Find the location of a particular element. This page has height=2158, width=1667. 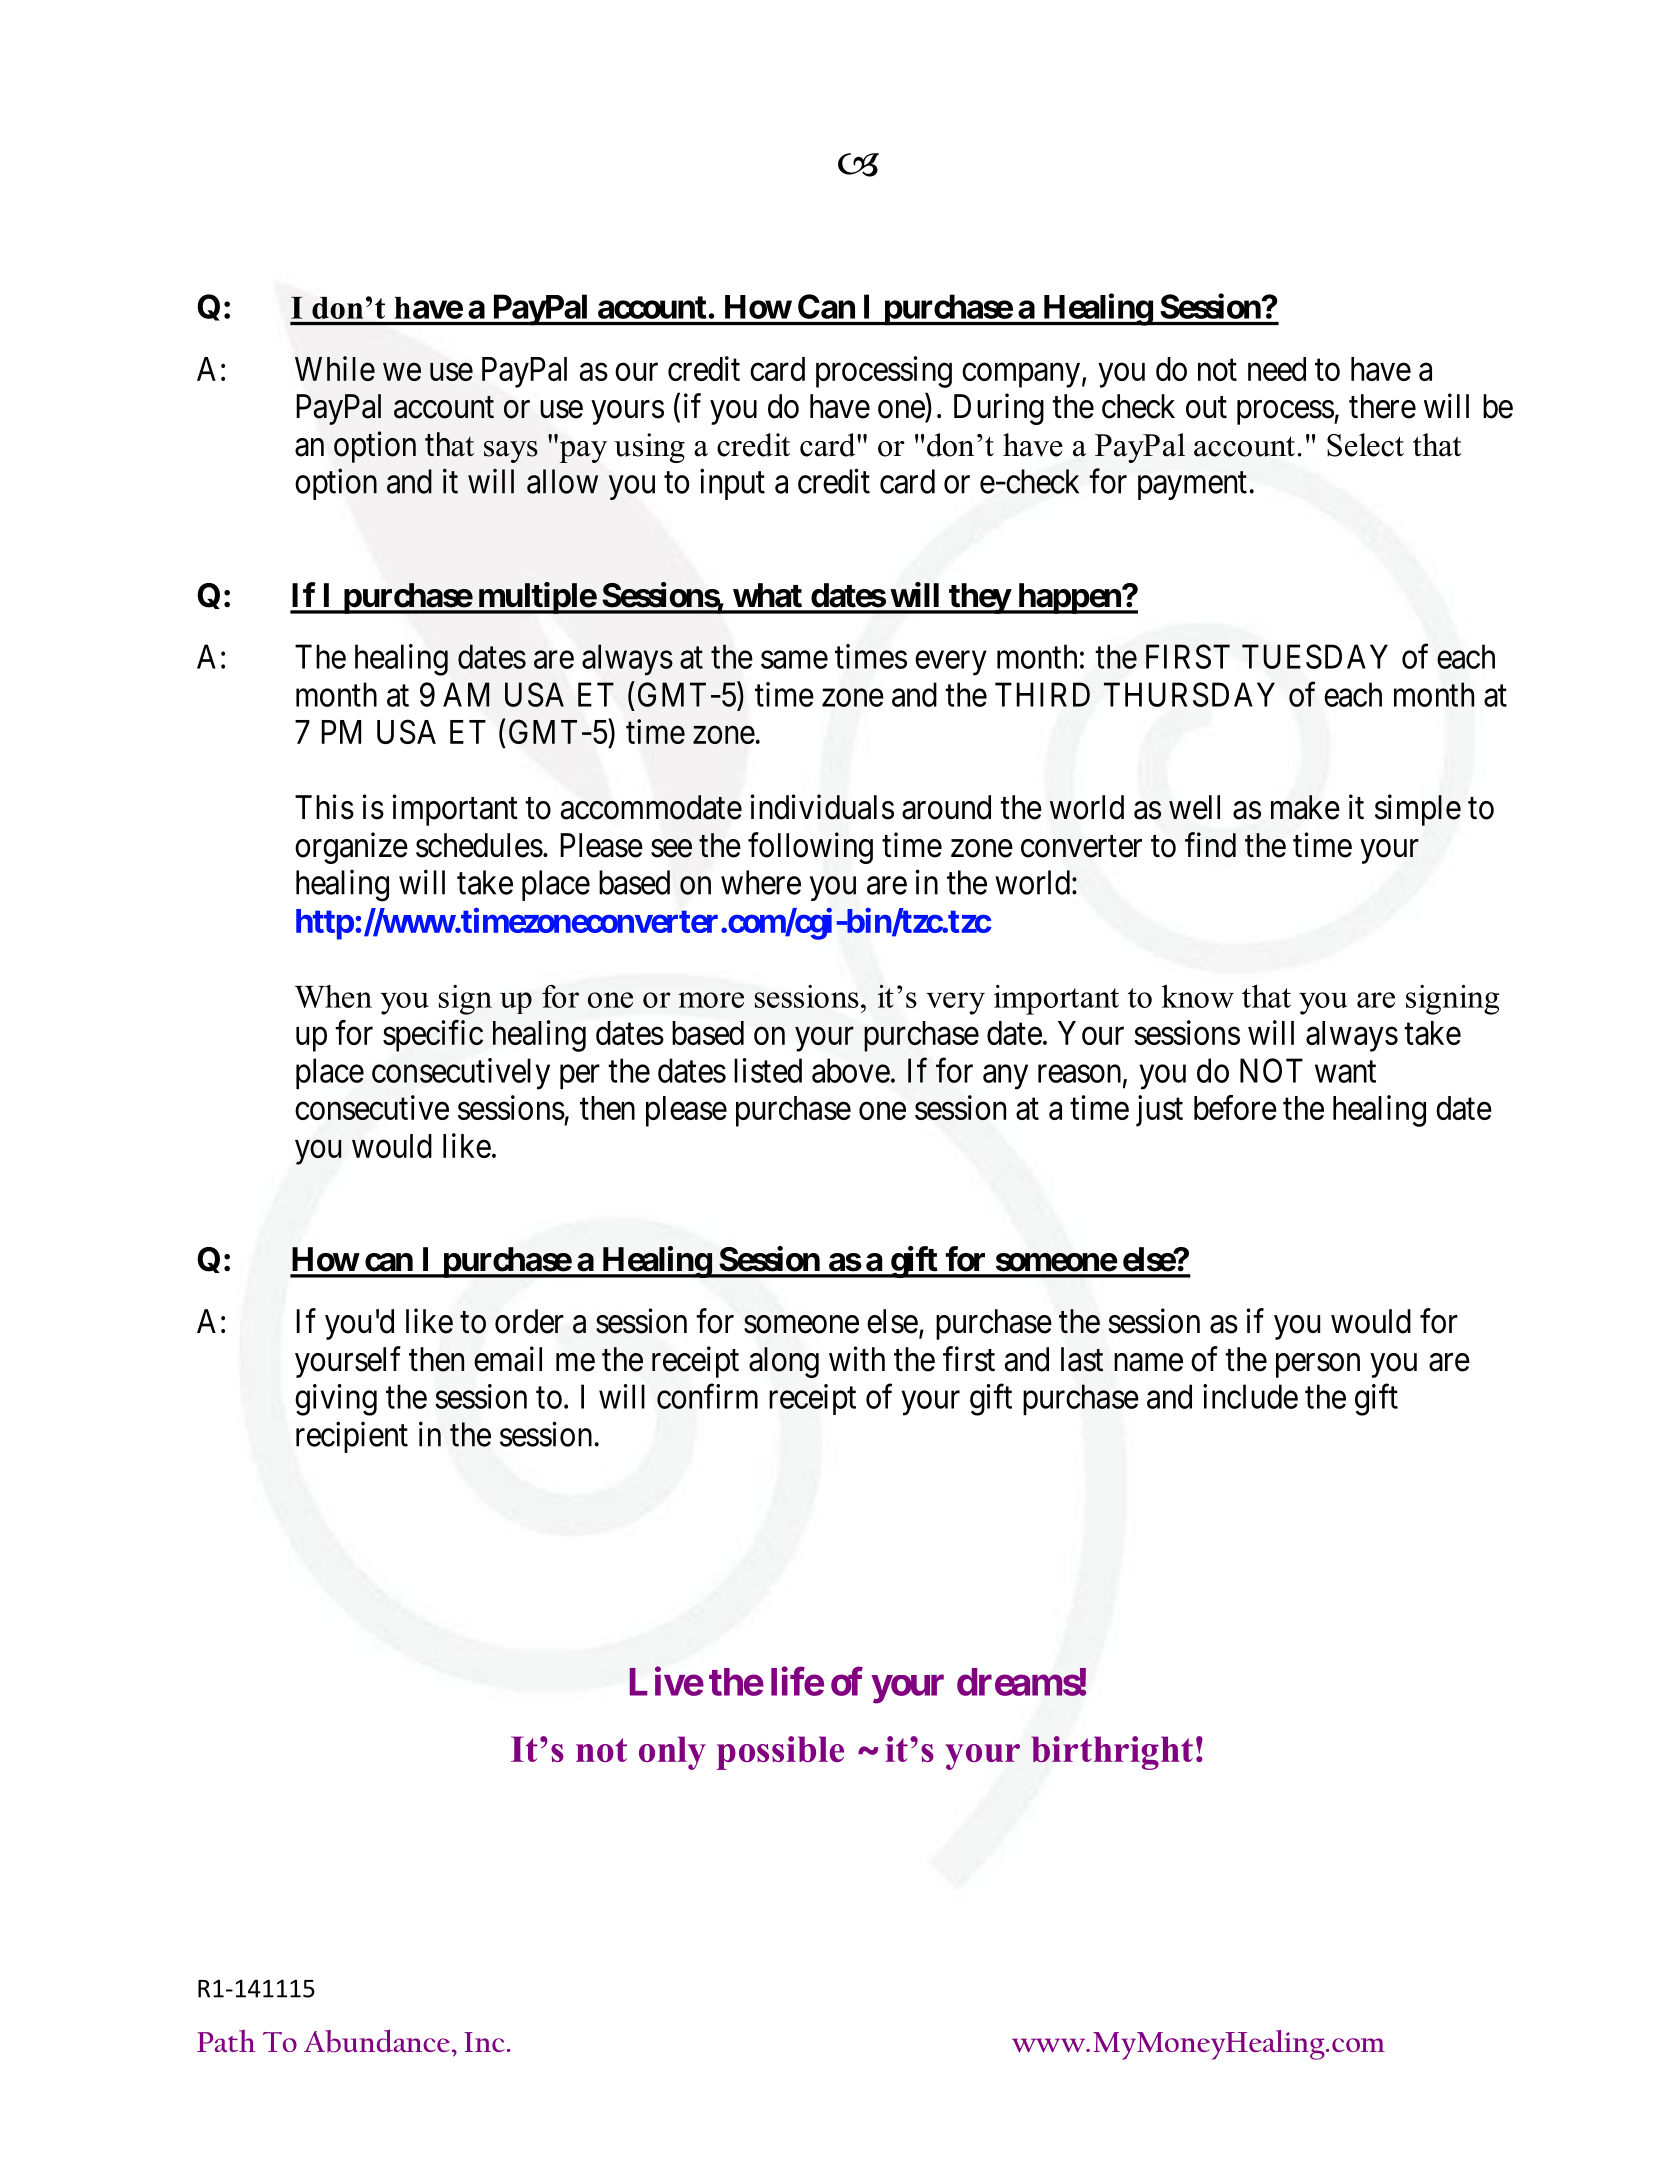

above is located at coordinates (851, 1070).
